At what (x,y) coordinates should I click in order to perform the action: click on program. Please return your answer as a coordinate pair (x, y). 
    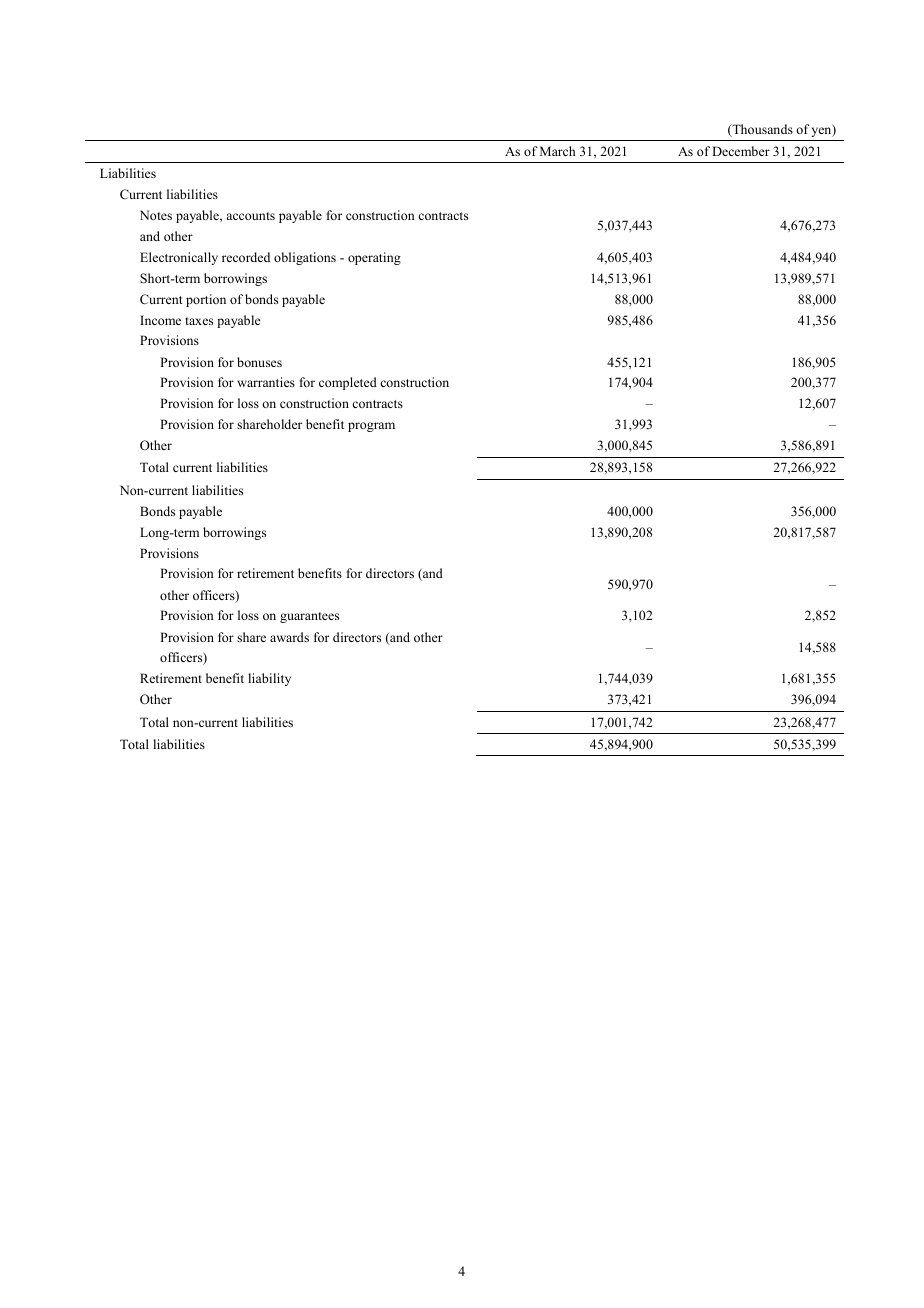
    Looking at the image, I should click on (371, 427).
